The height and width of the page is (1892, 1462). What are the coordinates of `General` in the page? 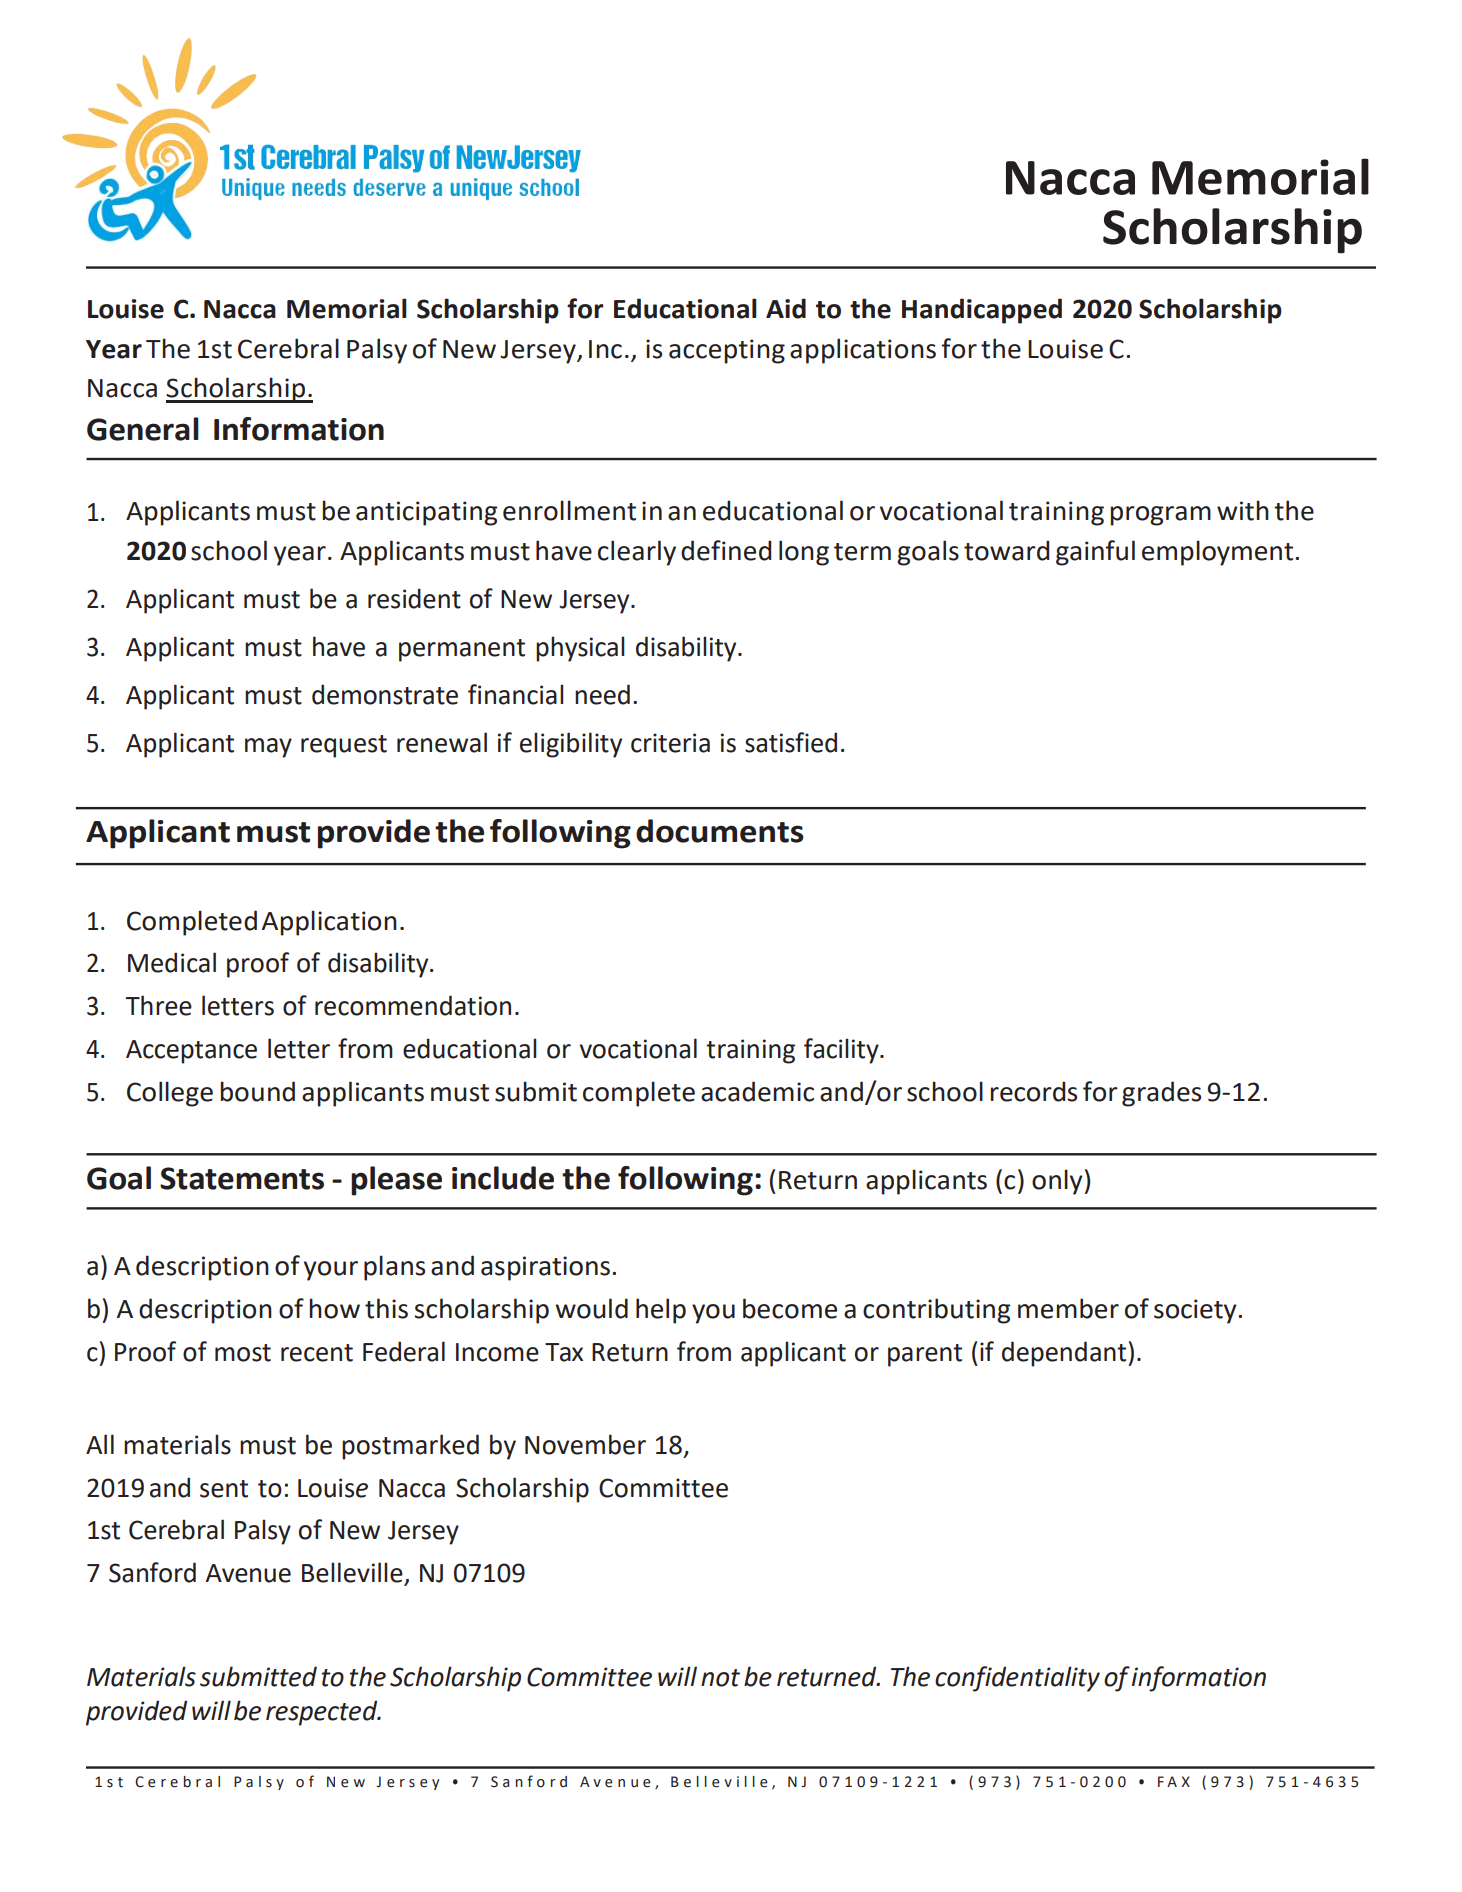 It's located at (143, 429).
